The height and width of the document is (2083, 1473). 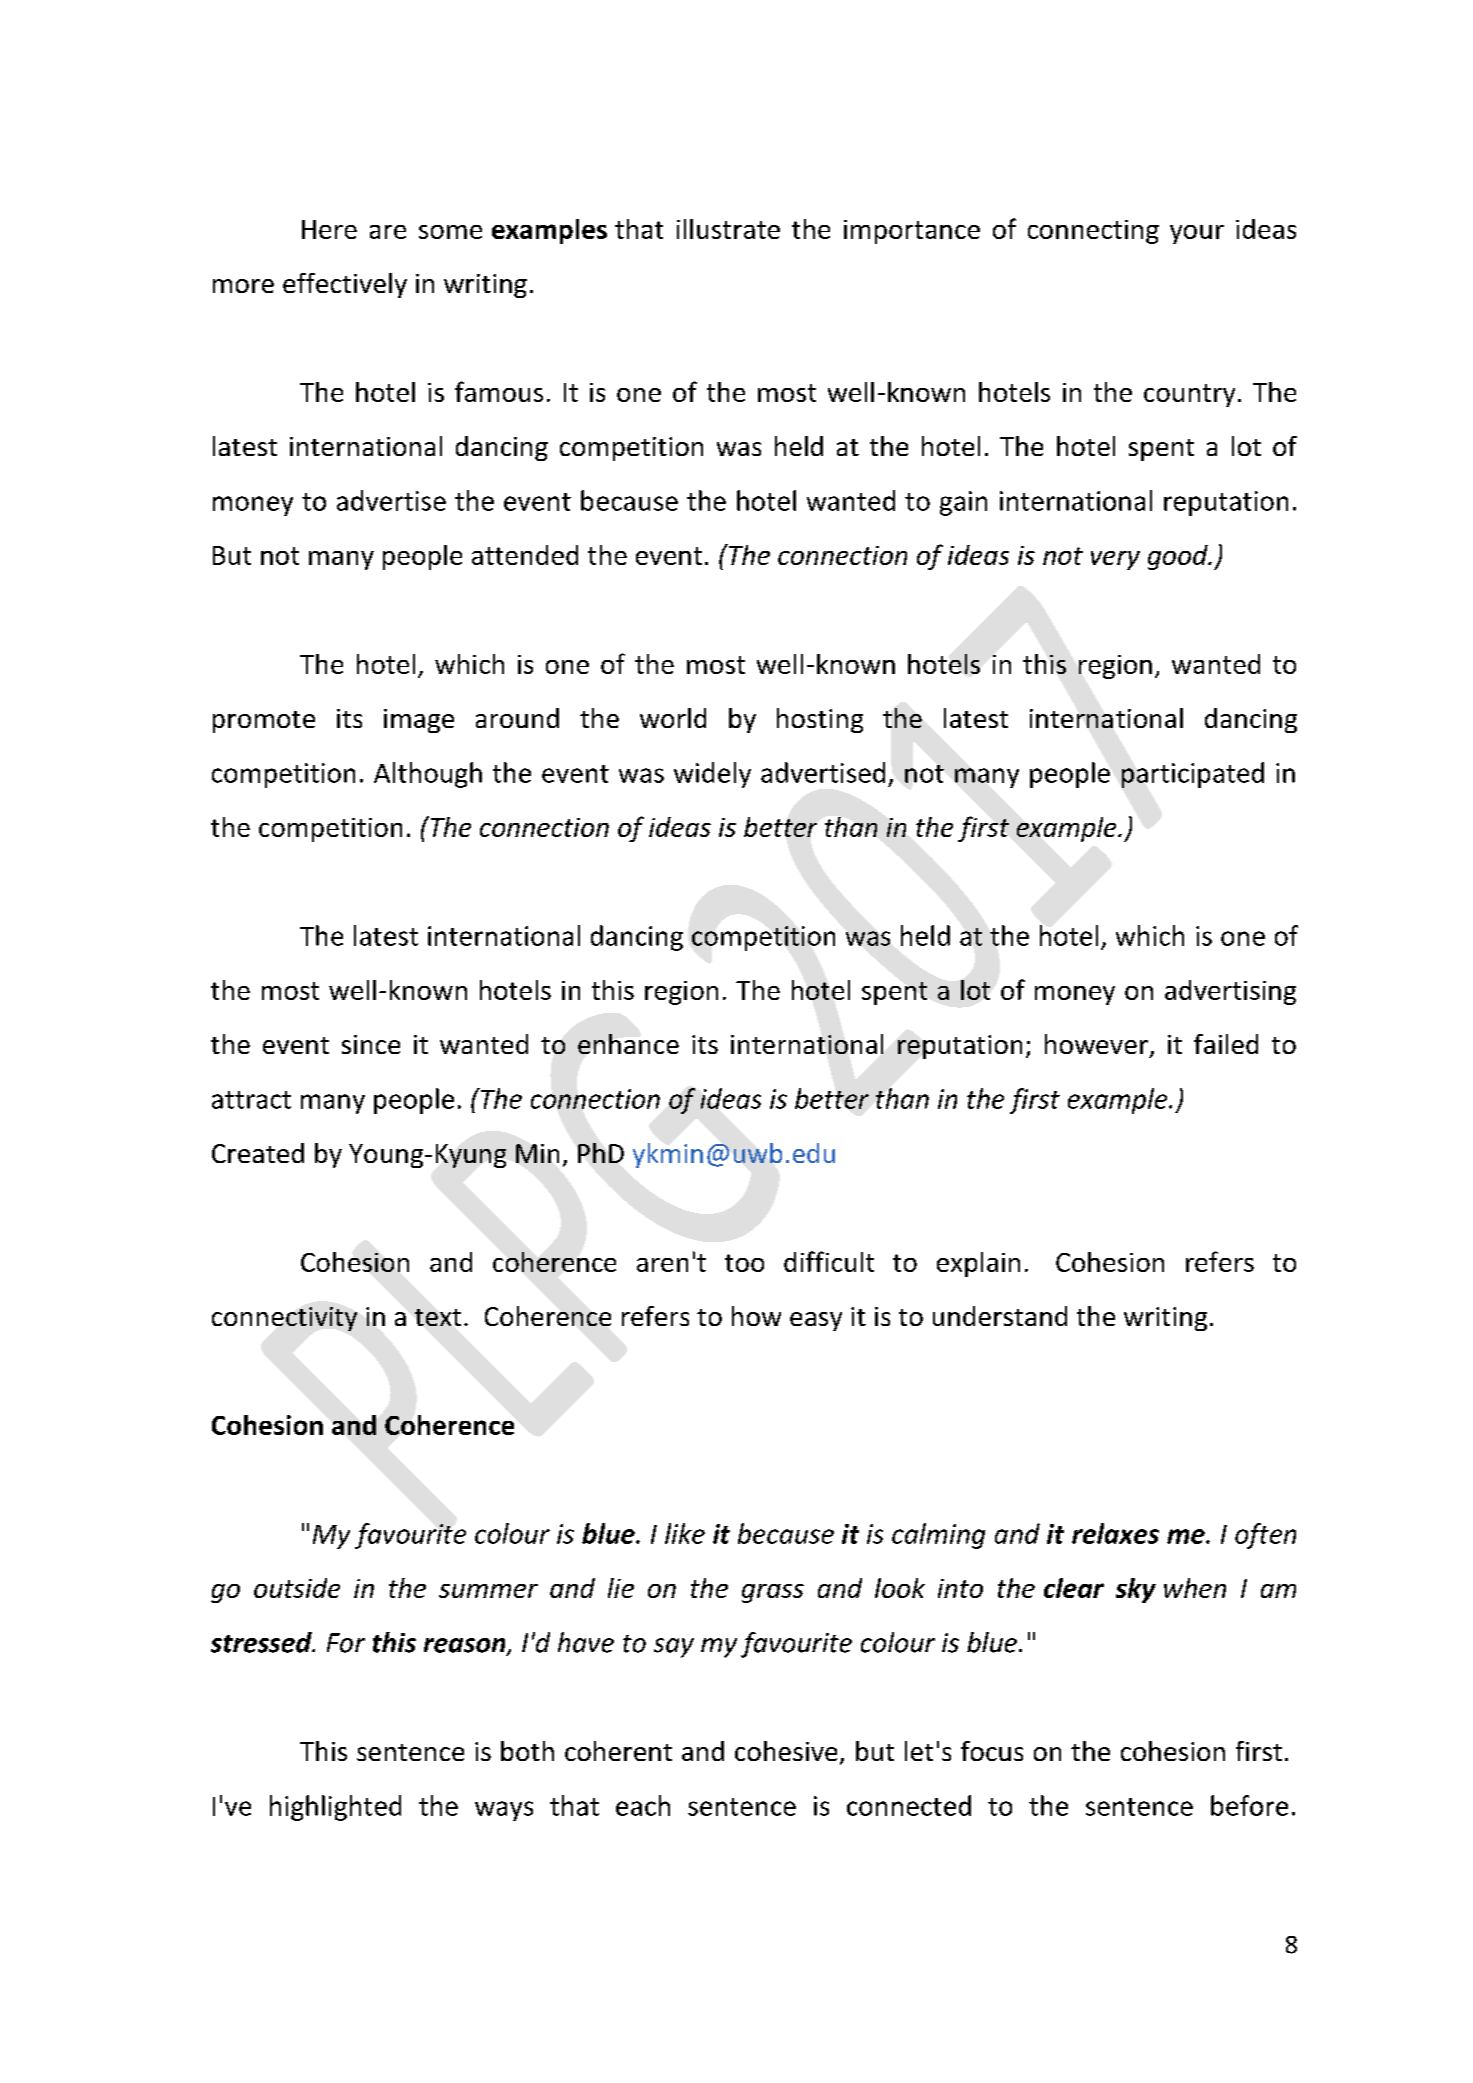 What do you see at coordinates (1093, 232) in the document?
I see `connecting` at bounding box center [1093, 232].
